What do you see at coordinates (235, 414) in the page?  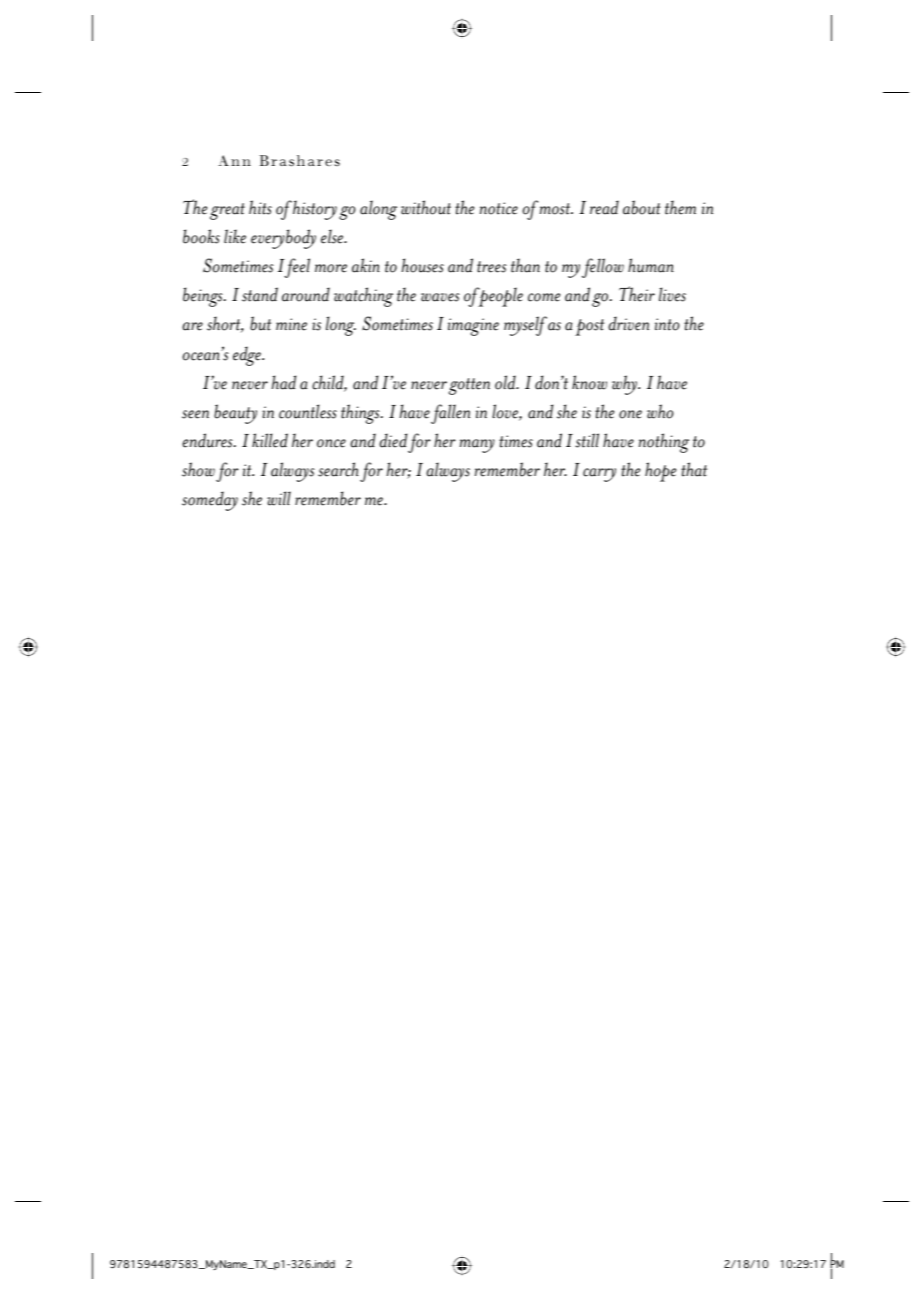 I see `beauty` at bounding box center [235, 414].
